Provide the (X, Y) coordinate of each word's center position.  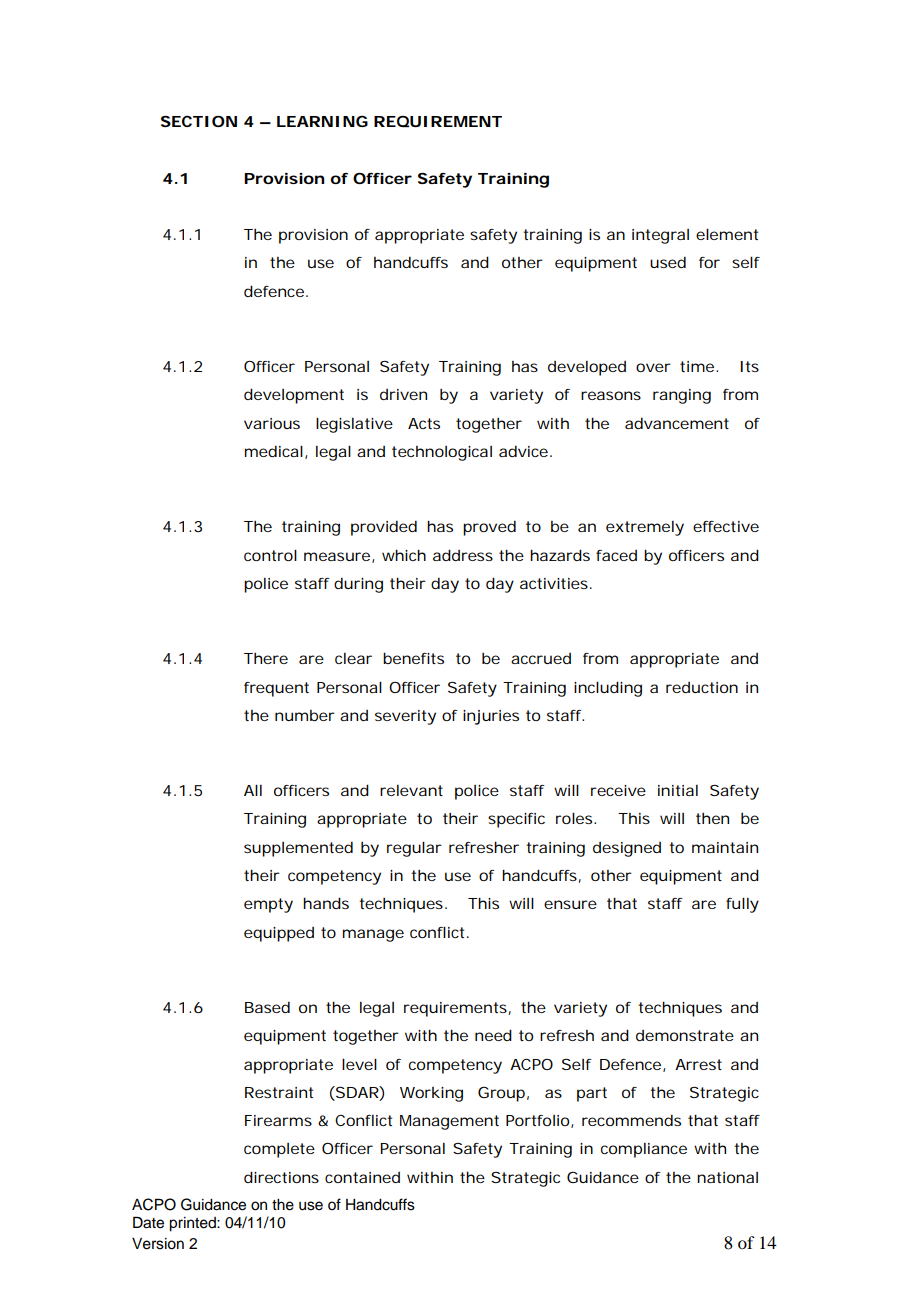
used (668, 262)
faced (616, 555)
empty (268, 905)
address (463, 555)
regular (414, 849)
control (270, 555)
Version (158, 1244)
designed (627, 849)
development (294, 396)
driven (403, 394)
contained (362, 1177)
